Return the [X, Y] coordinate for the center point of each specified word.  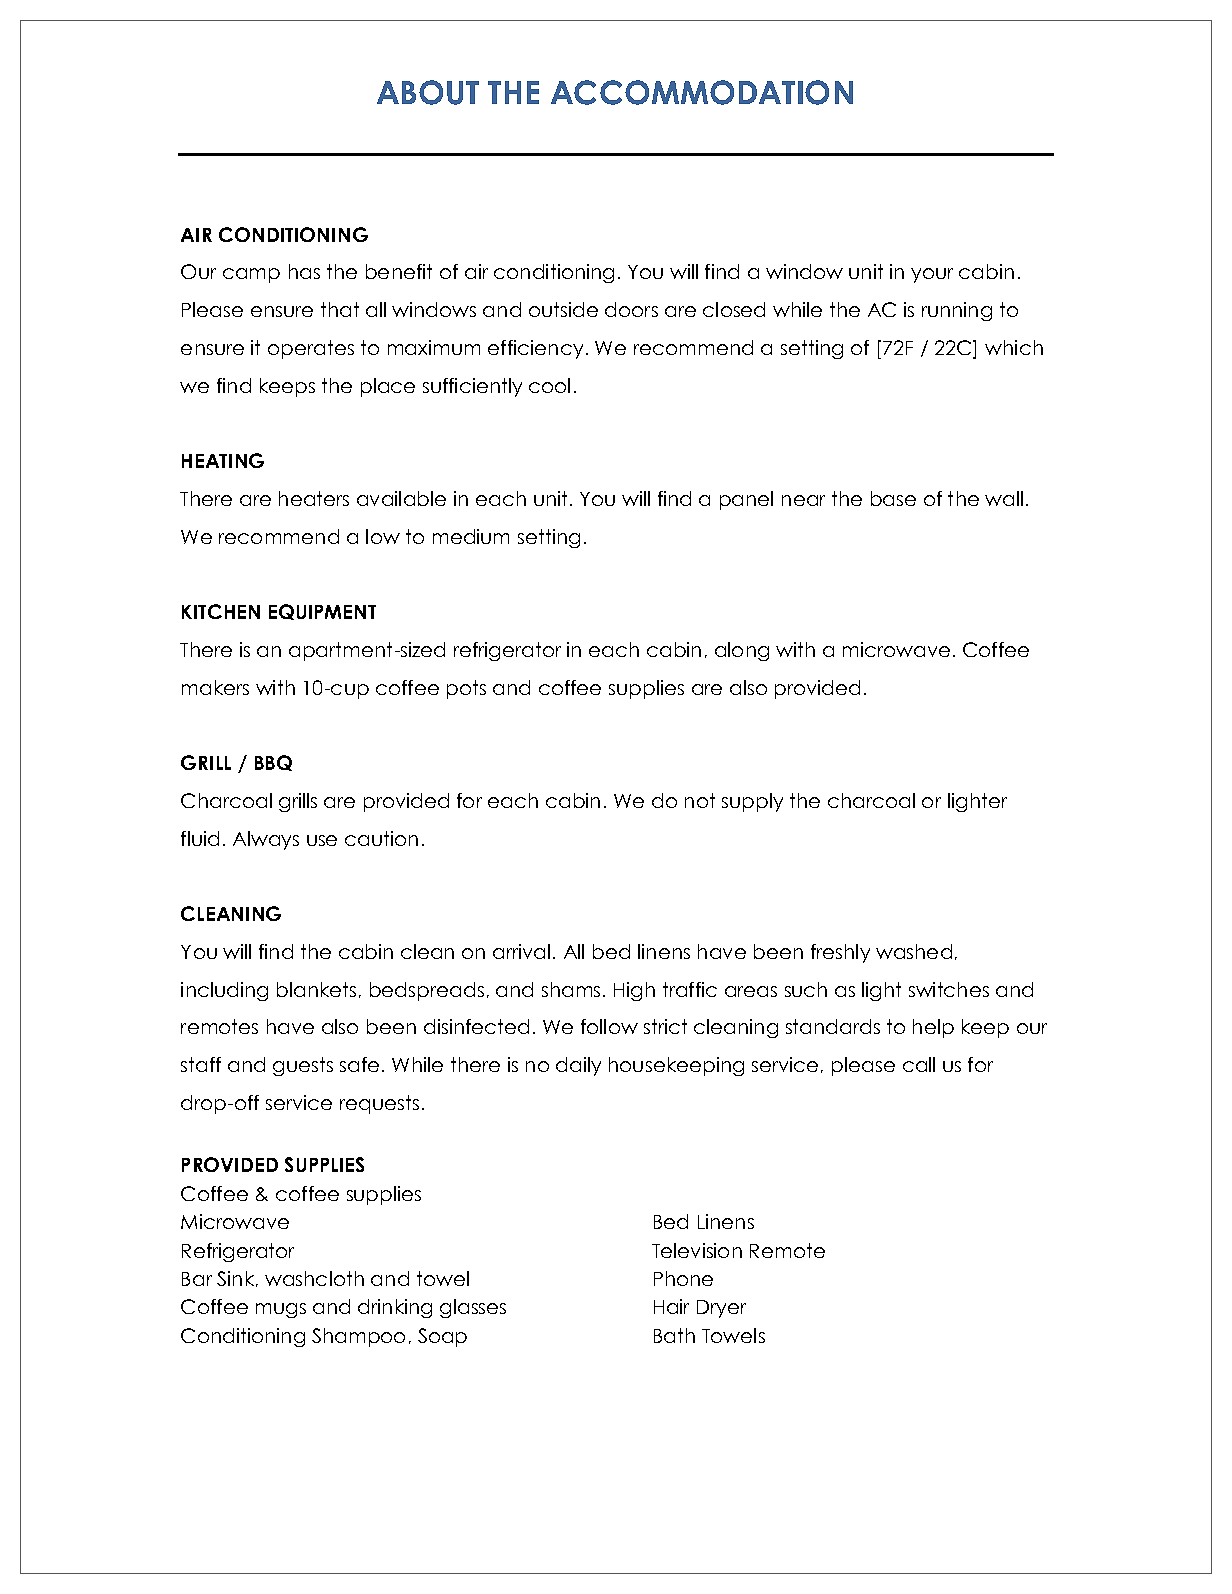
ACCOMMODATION [702, 92]
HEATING [223, 460]
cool [549, 385]
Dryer [721, 1309]
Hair [671, 1306]
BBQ [273, 763]
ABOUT [428, 92]
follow [609, 1026]
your [932, 275]
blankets [316, 989]
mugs [281, 1310]
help [933, 1028]
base [893, 498]
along [742, 651]
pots [466, 689]
